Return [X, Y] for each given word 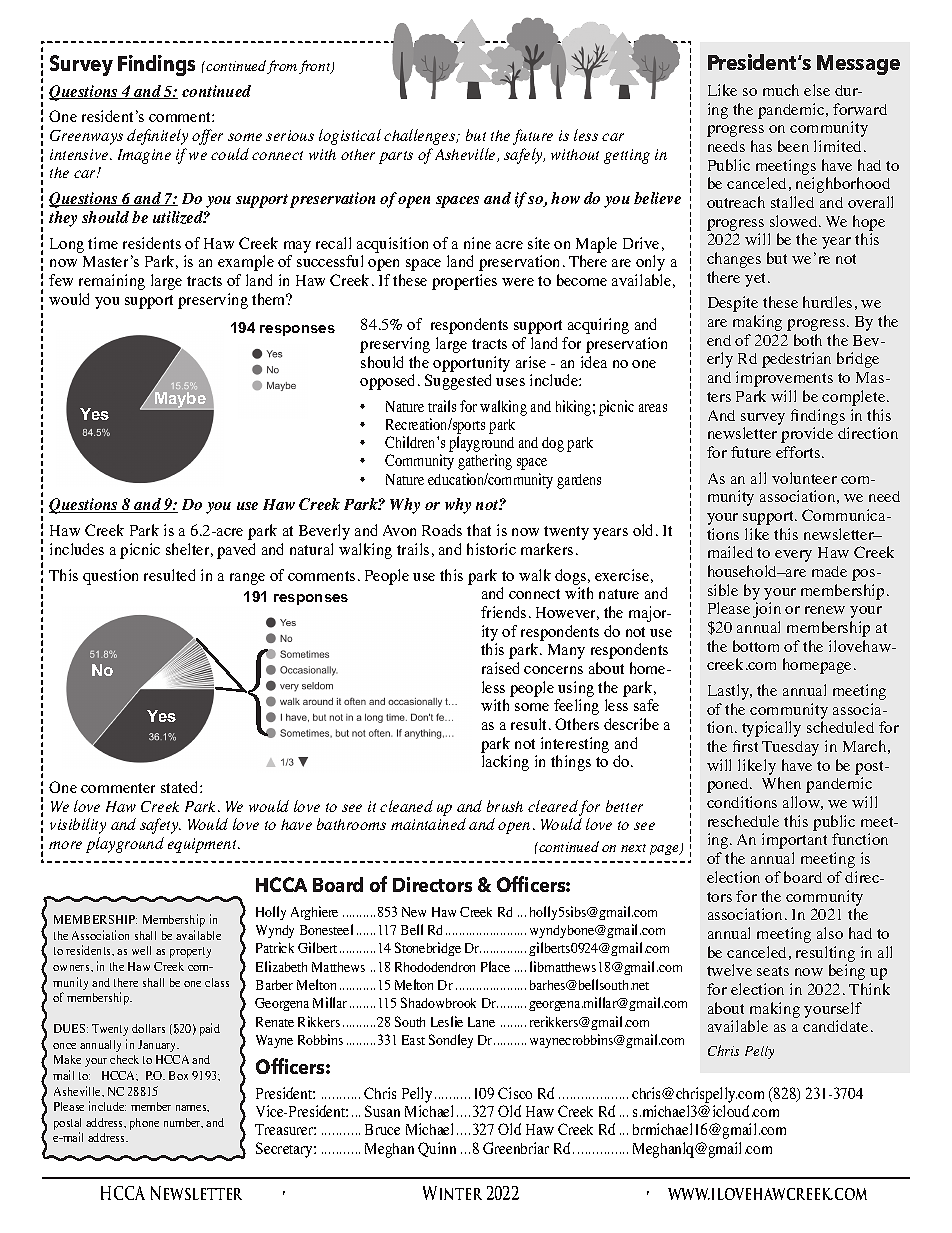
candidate [835, 1026]
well [141, 950]
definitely [157, 137]
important [794, 841]
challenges [421, 137]
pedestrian [796, 360]
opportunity [471, 364]
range [247, 579]
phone [144, 1124]
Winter [452, 1193]
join [767, 610]
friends [503, 612]
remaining [112, 282]
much [781, 90]
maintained [428, 824]
